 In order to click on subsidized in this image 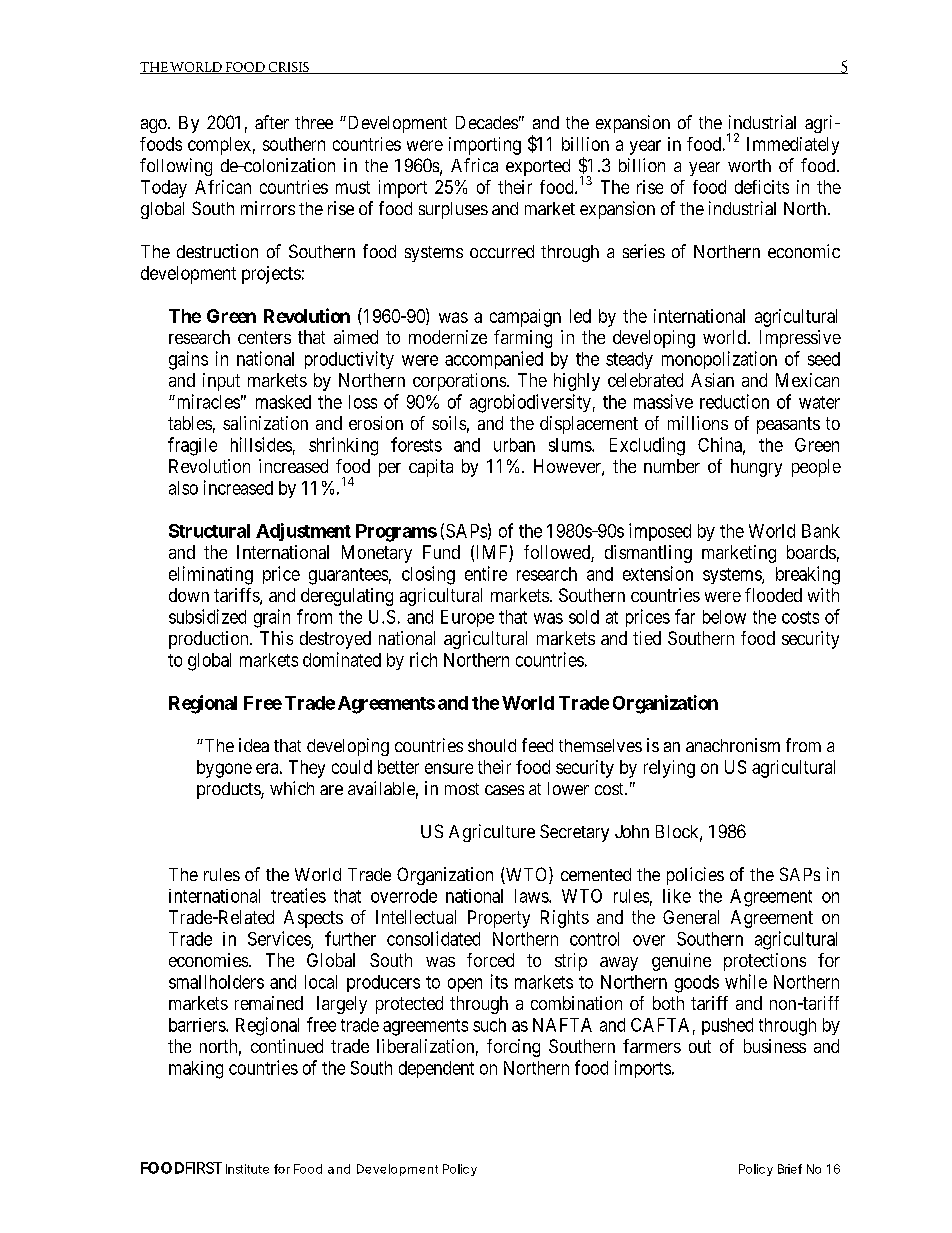, I will do `click(207, 616)`.
